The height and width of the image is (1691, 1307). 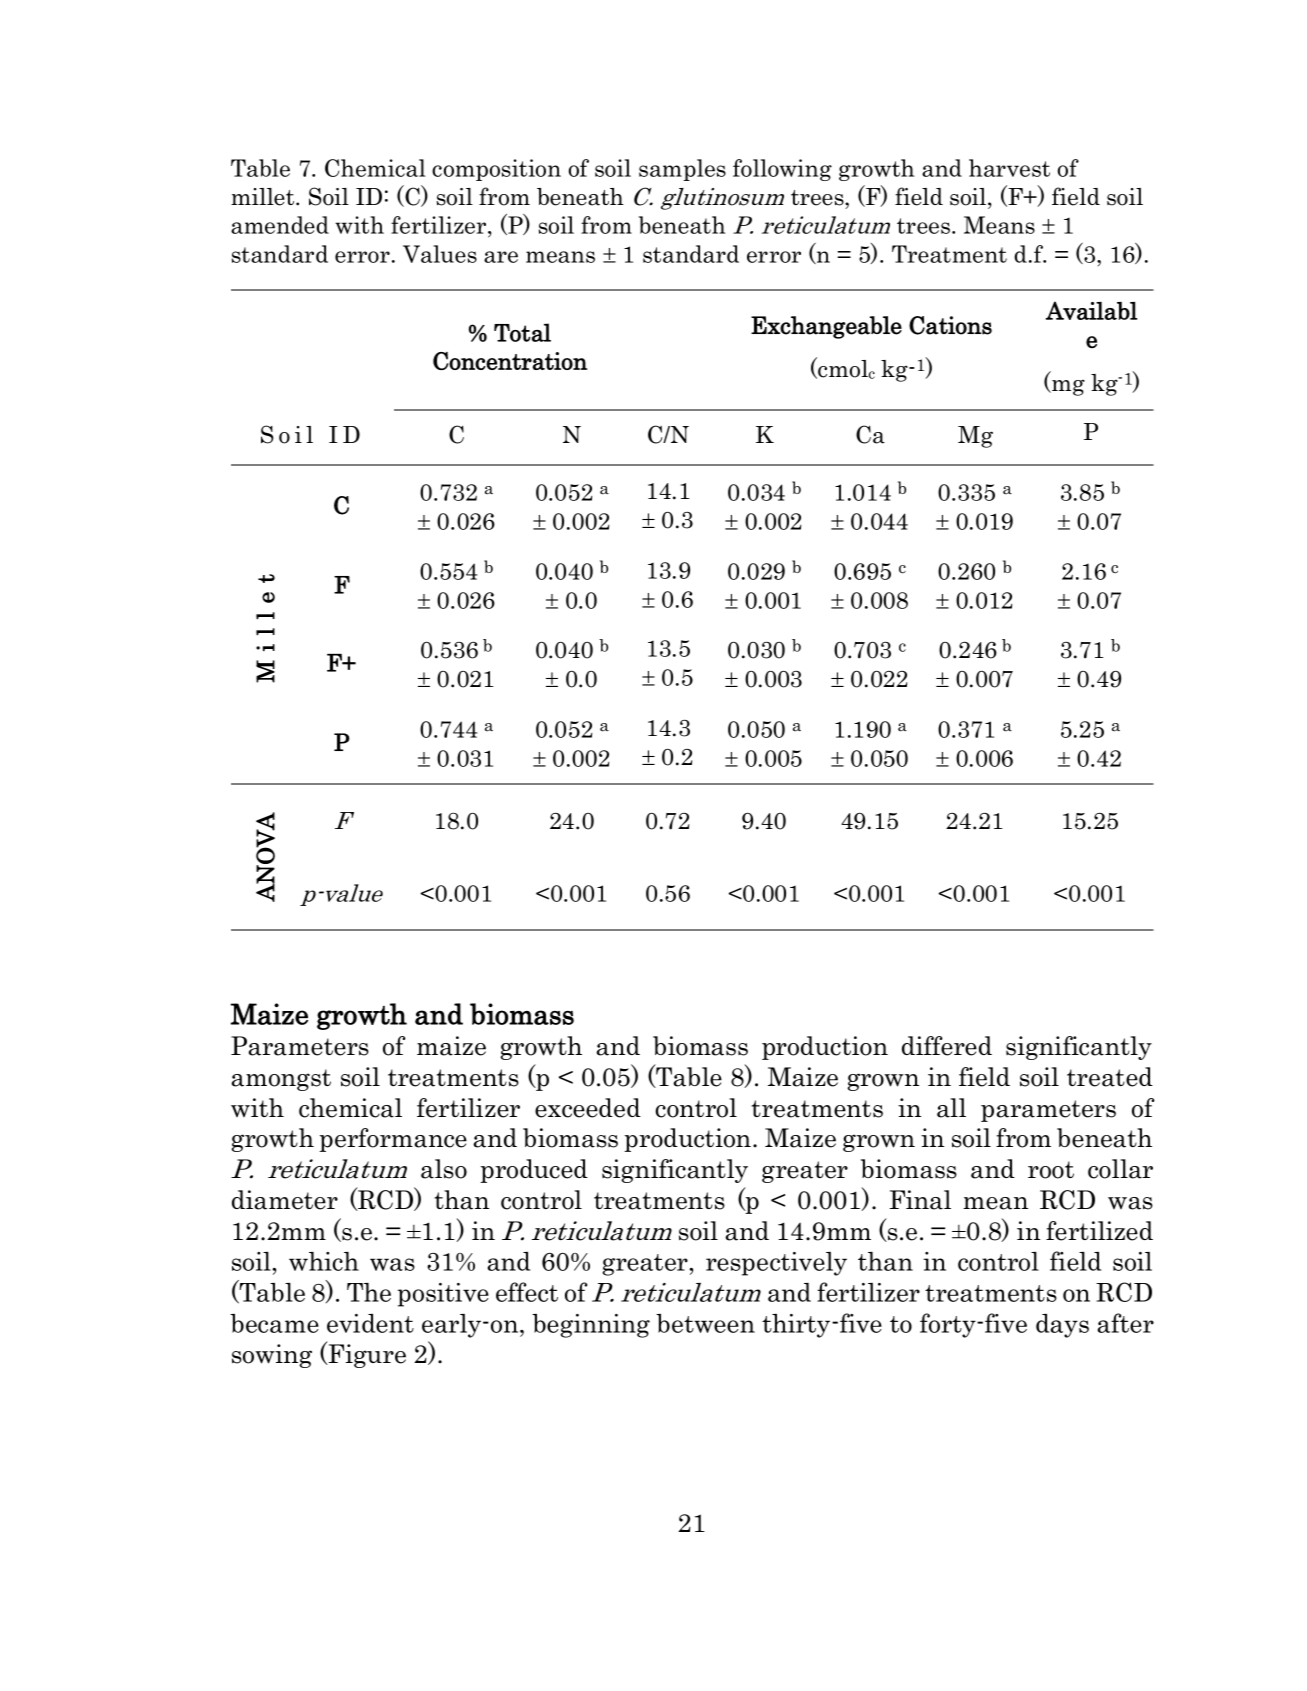 I want to click on amended, so click(x=280, y=225).
